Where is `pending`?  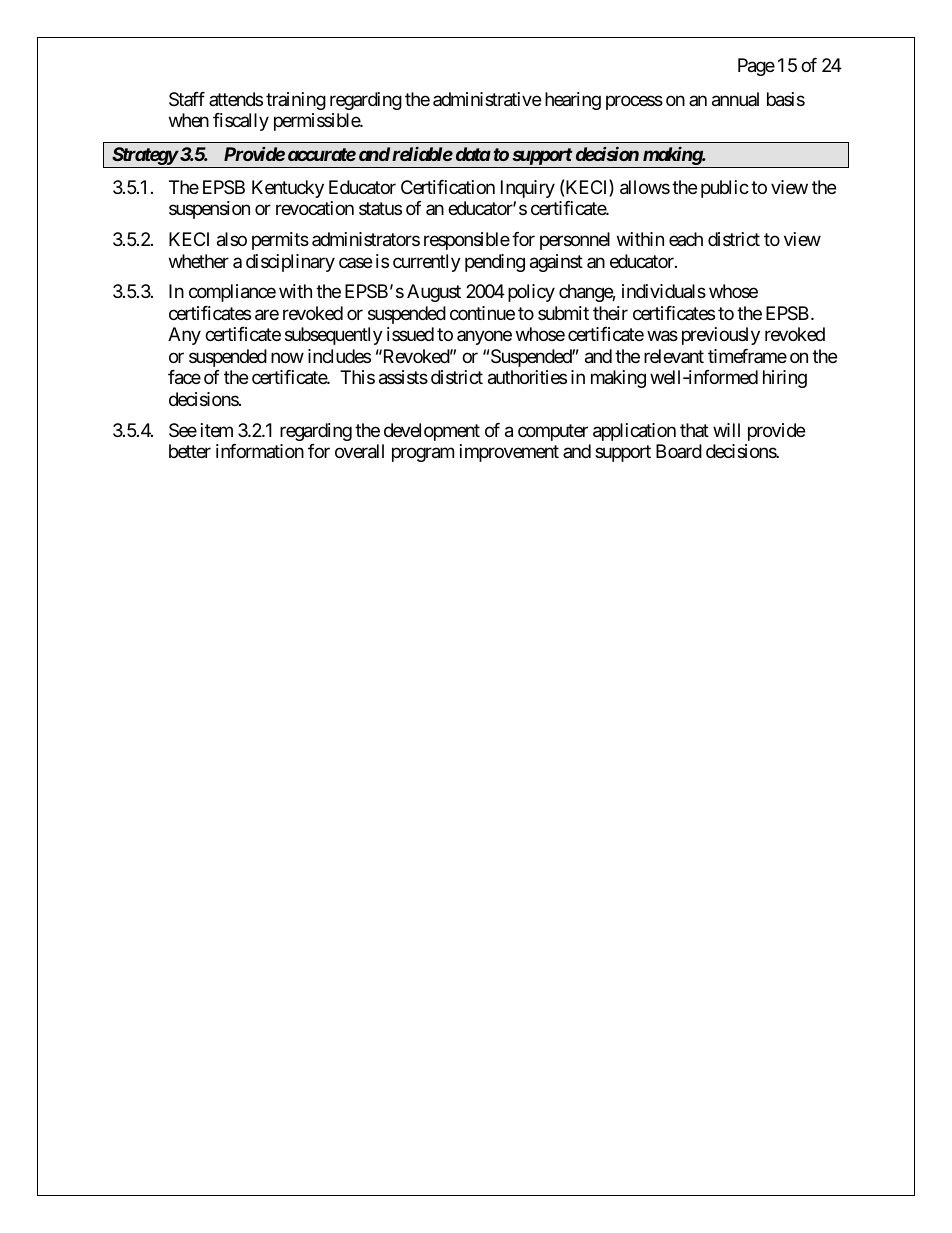
pending is located at coordinates (495, 263).
